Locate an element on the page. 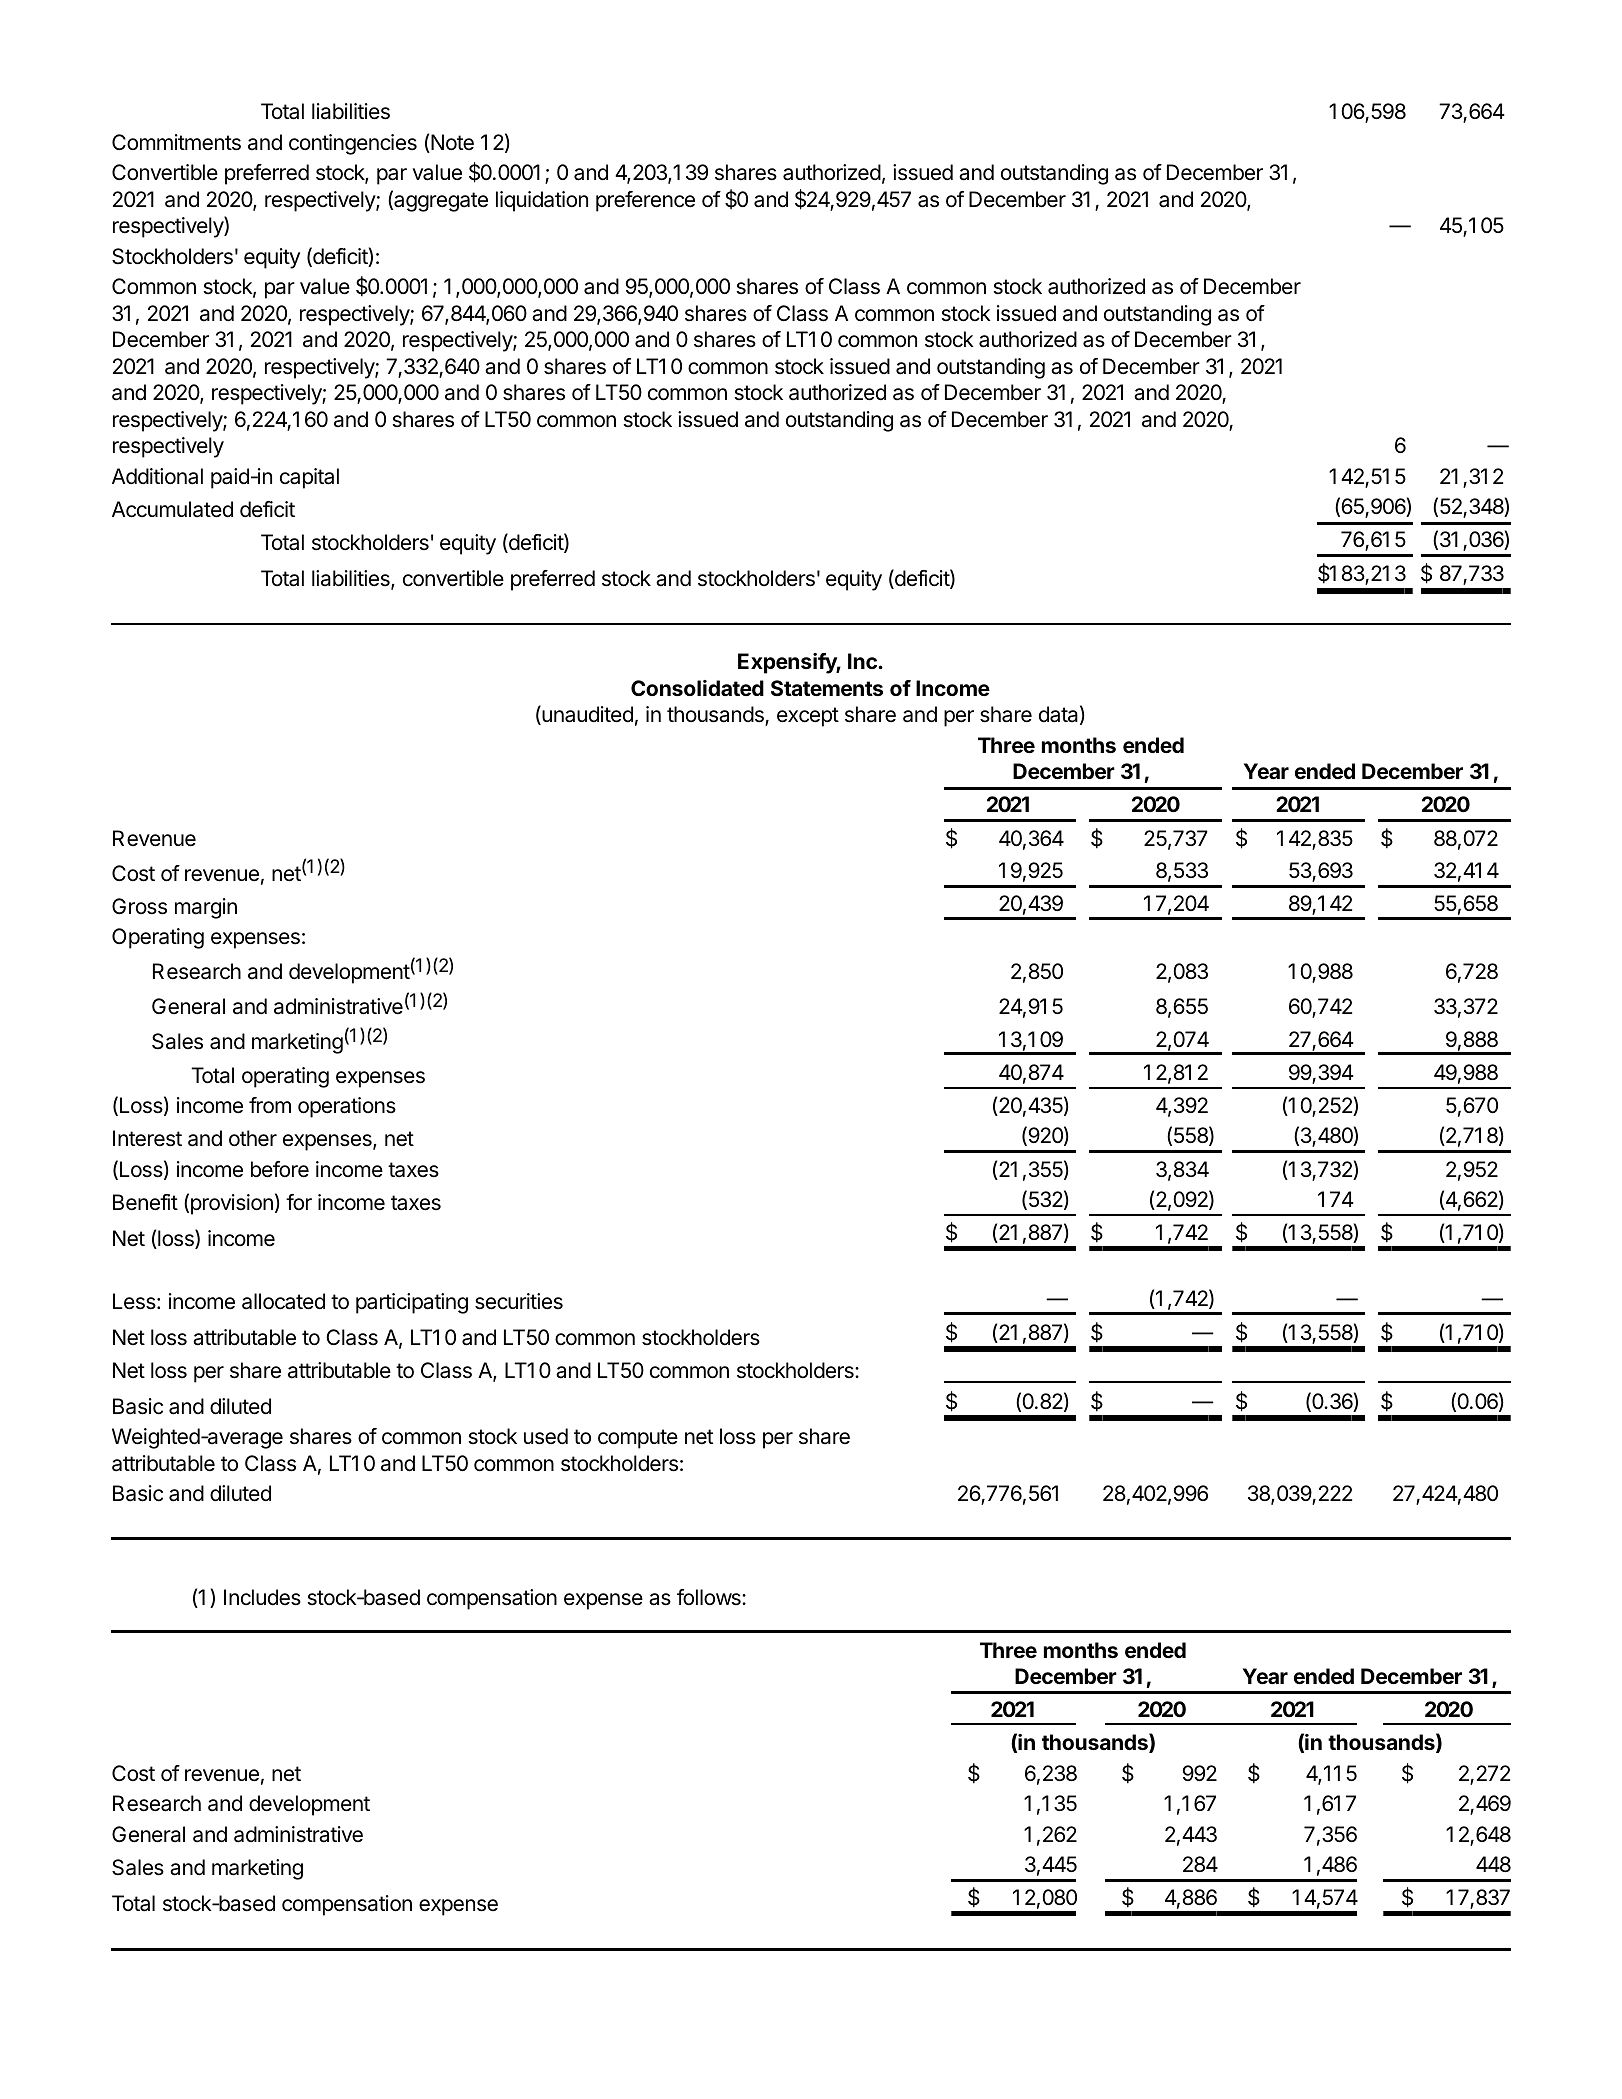  operations is located at coordinates (347, 1107).
